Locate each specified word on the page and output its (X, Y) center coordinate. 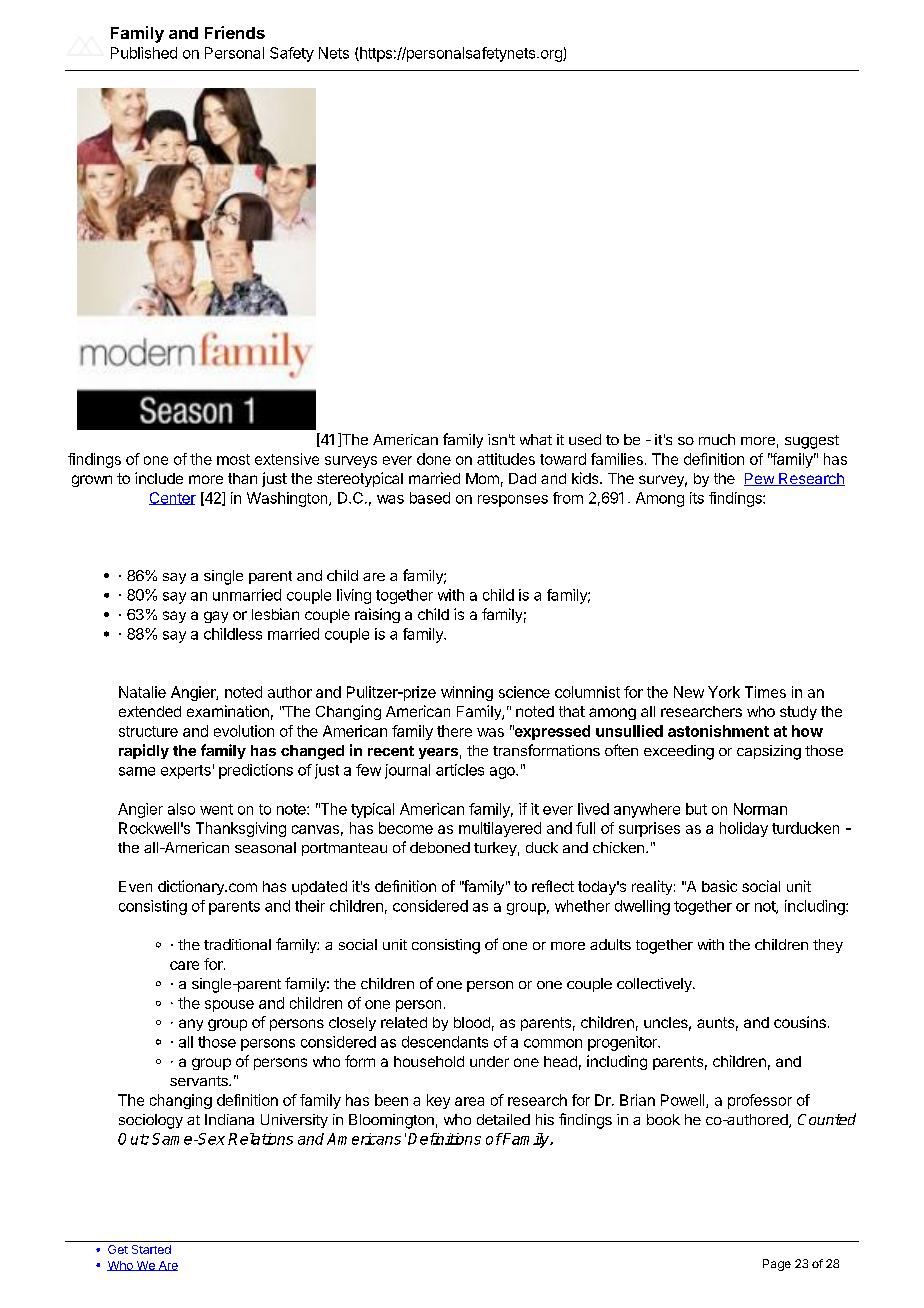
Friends (235, 32)
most (233, 459)
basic (719, 886)
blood (472, 1022)
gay (216, 617)
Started (151, 1249)
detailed (503, 1119)
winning (467, 693)
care (184, 965)
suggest (812, 442)
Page (777, 1265)
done (434, 459)
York (724, 692)
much (717, 439)
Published (144, 53)
